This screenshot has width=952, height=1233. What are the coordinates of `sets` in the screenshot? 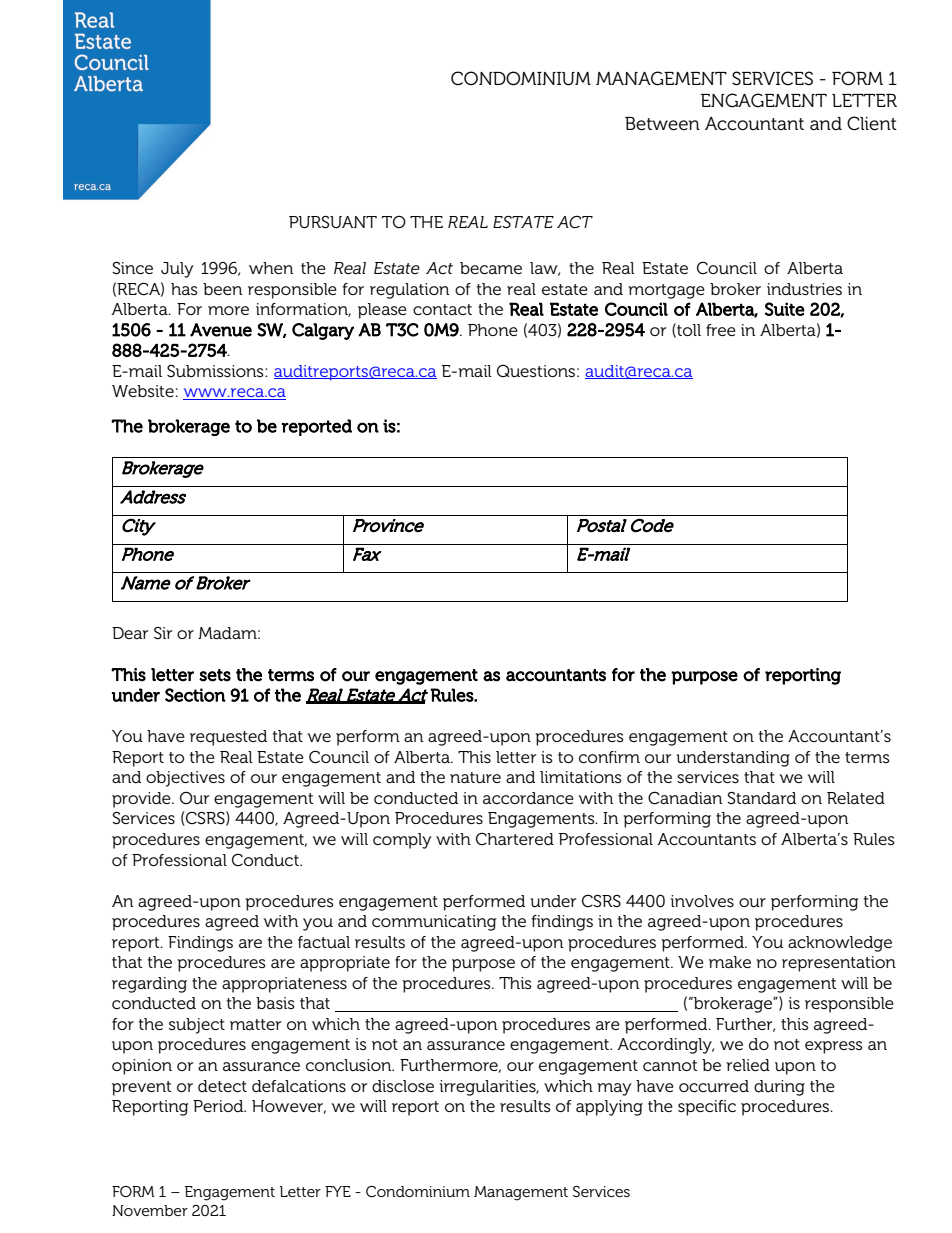 It's located at (215, 675).
